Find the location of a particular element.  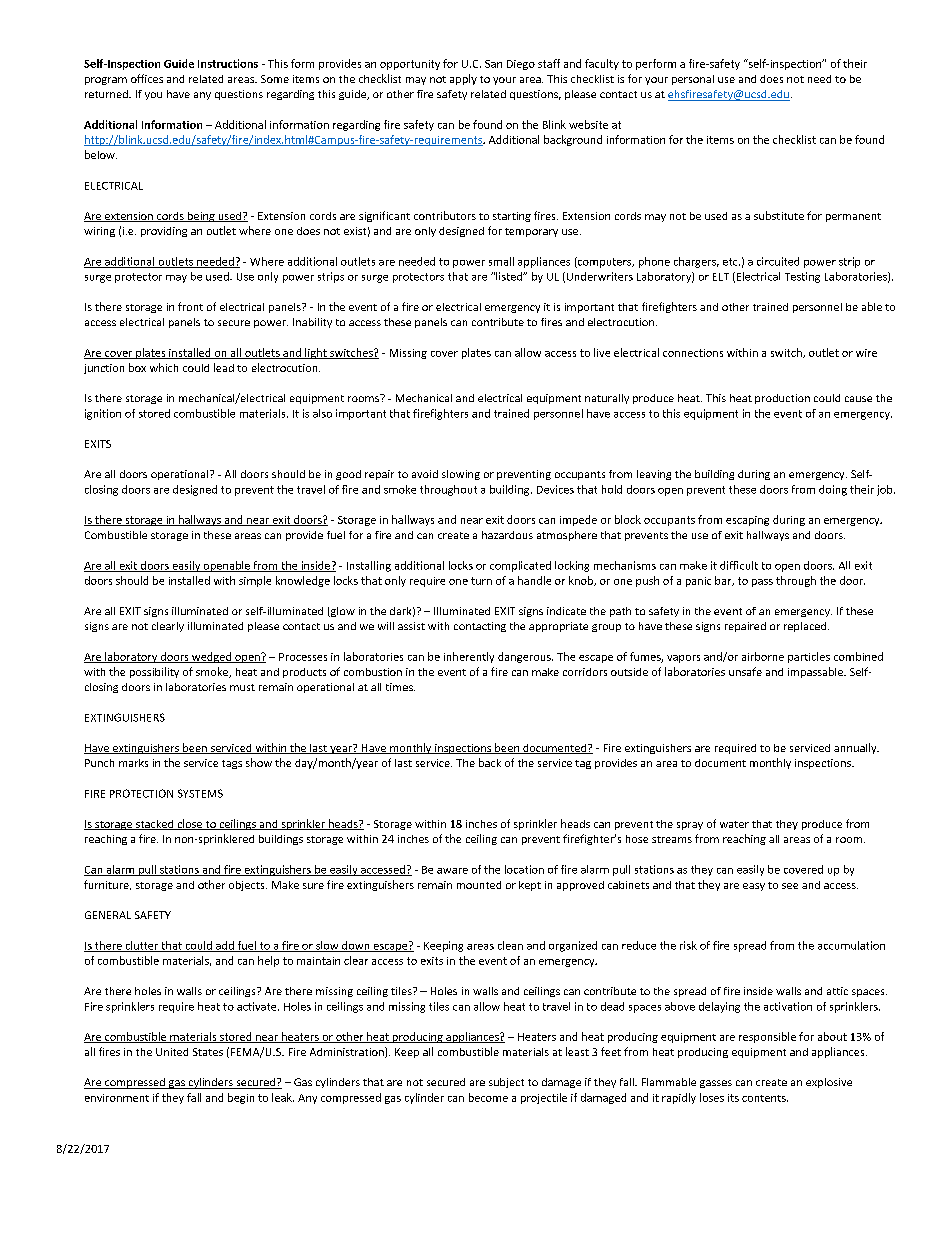

production is located at coordinates (782, 399).
